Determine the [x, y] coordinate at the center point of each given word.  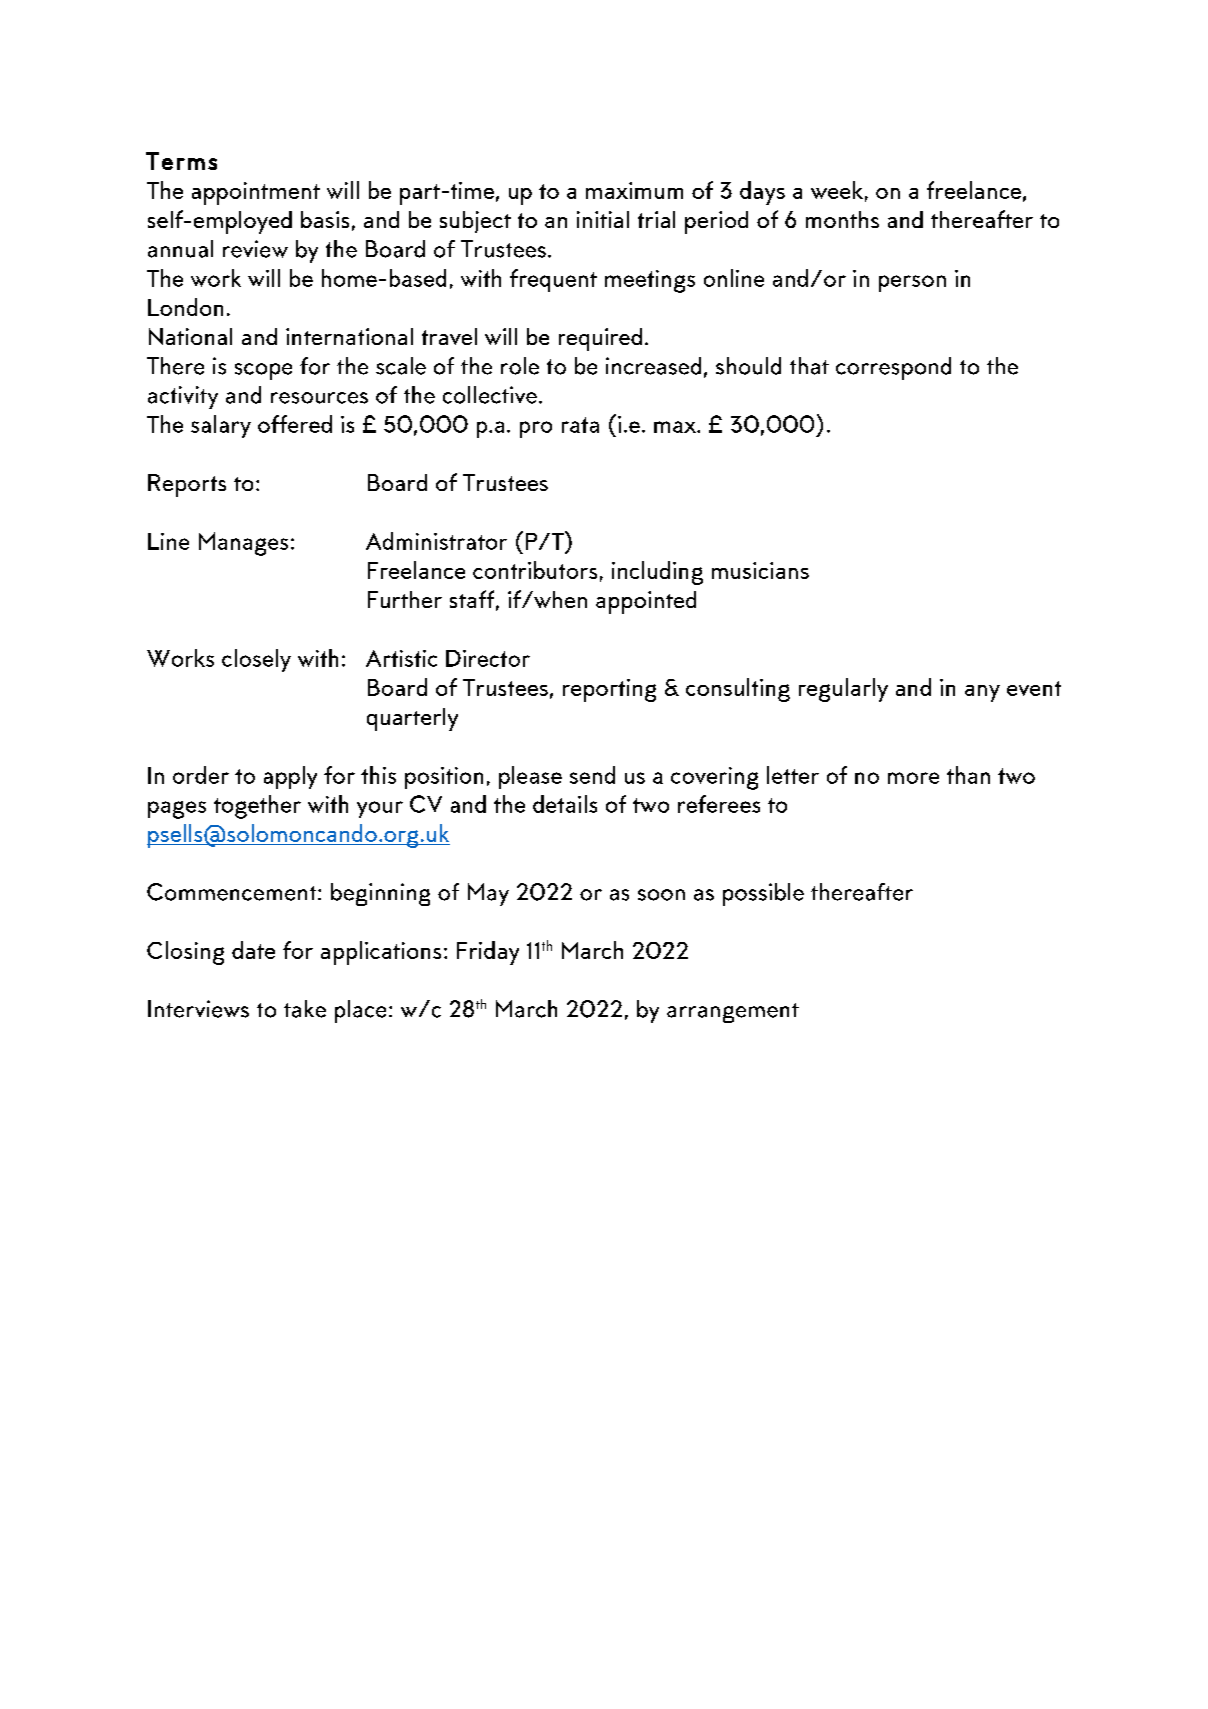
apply [290, 777]
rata [580, 425]
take [305, 1009]
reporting [609, 690]
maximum [634, 190]
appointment [256, 193]
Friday [488, 953]
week [837, 190]
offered [295, 424]
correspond [893, 368]
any [982, 693]
